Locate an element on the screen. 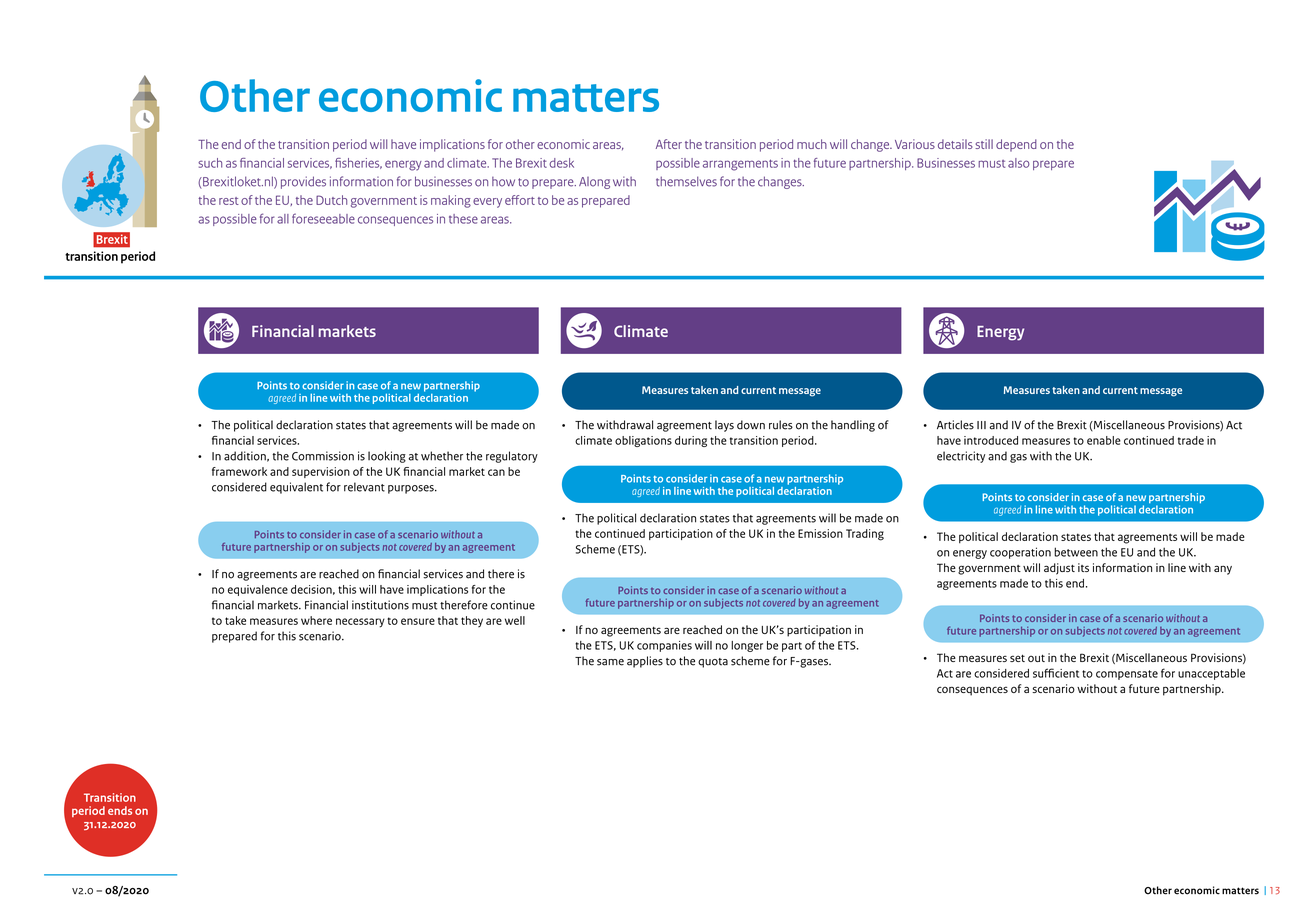  enable is located at coordinates (1104, 440).
